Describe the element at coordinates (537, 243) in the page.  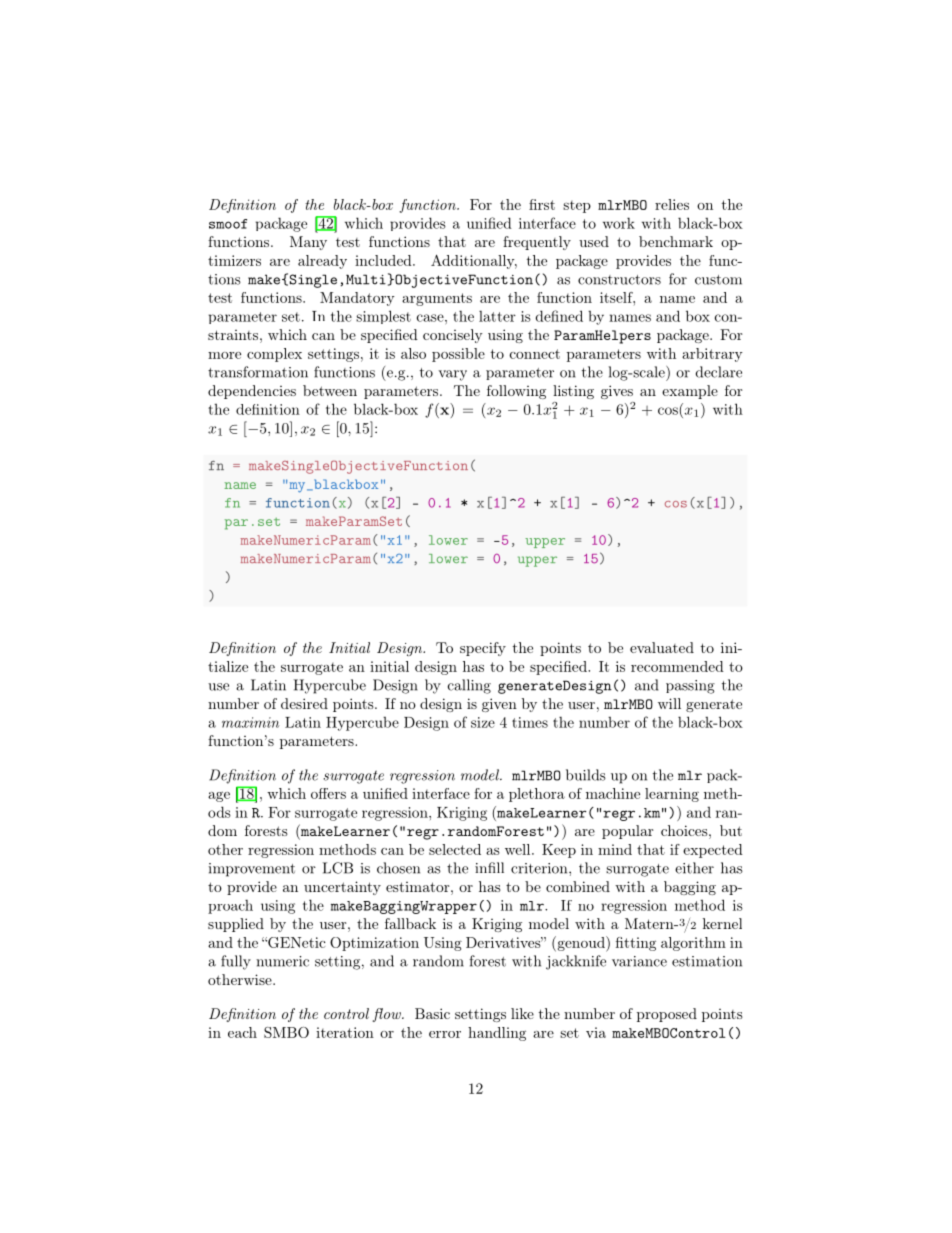
I see `frequently` at that location.
